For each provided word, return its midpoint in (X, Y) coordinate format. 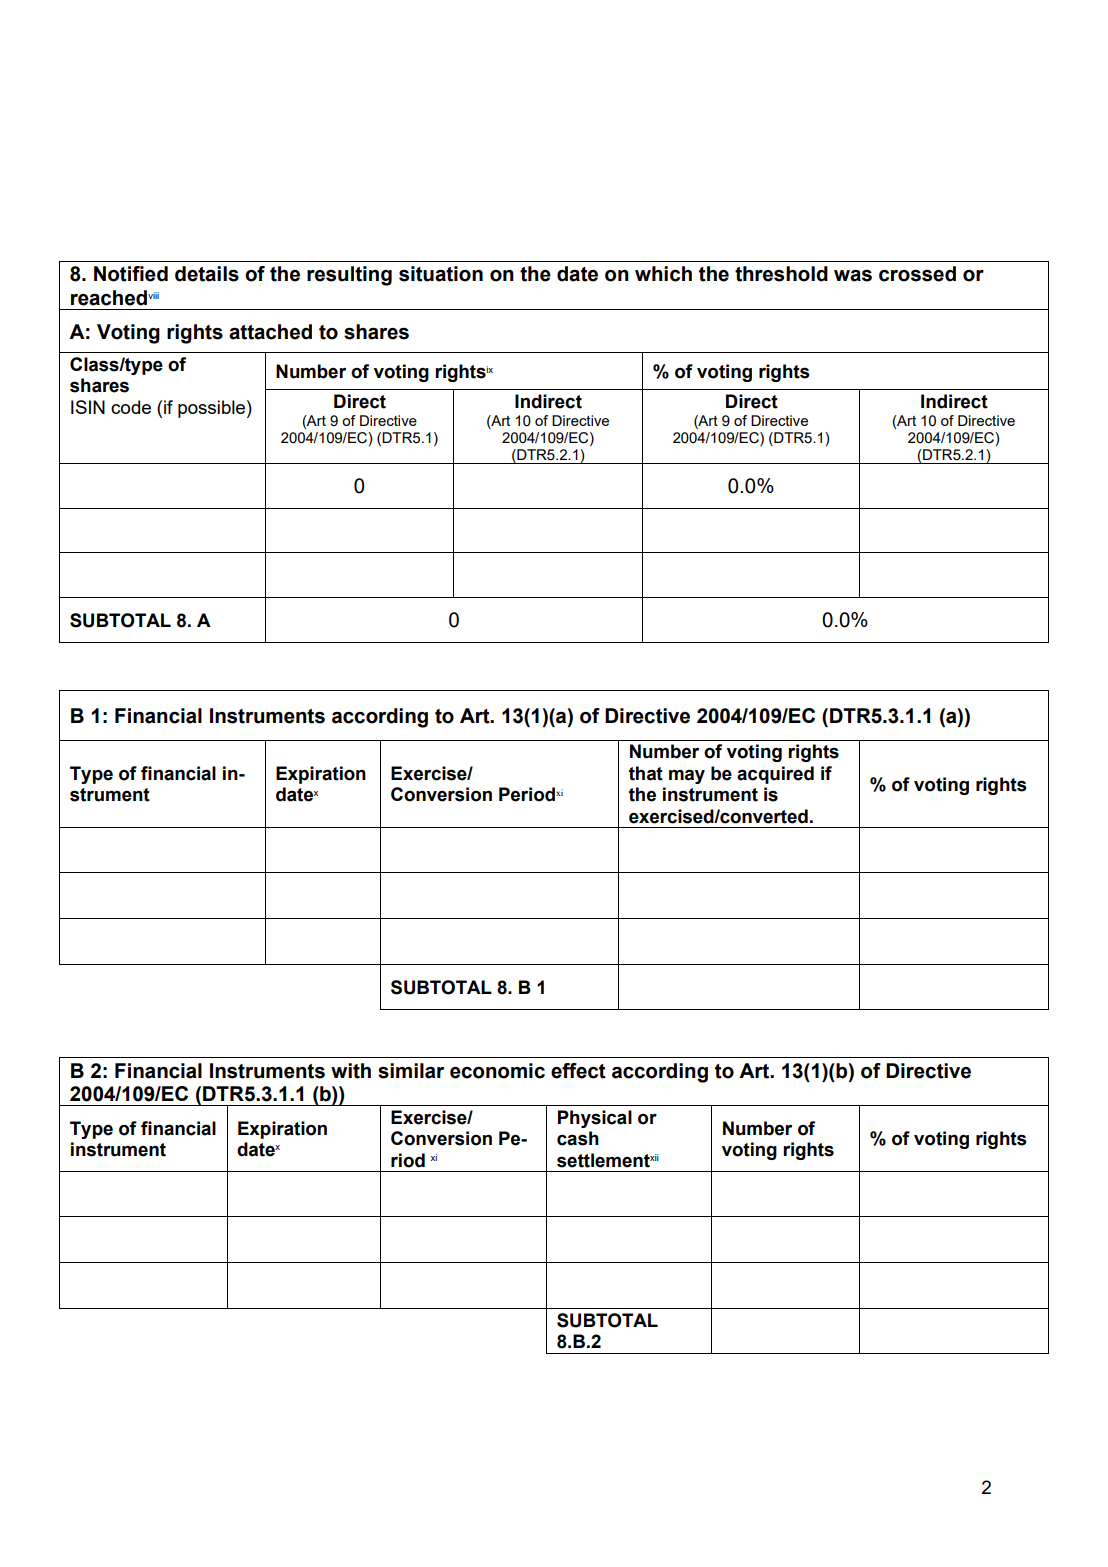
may (687, 776)
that (646, 773)
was (853, 276)
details (207, 274)
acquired (775, 775)
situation (441, 274)
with (351, 1071)
